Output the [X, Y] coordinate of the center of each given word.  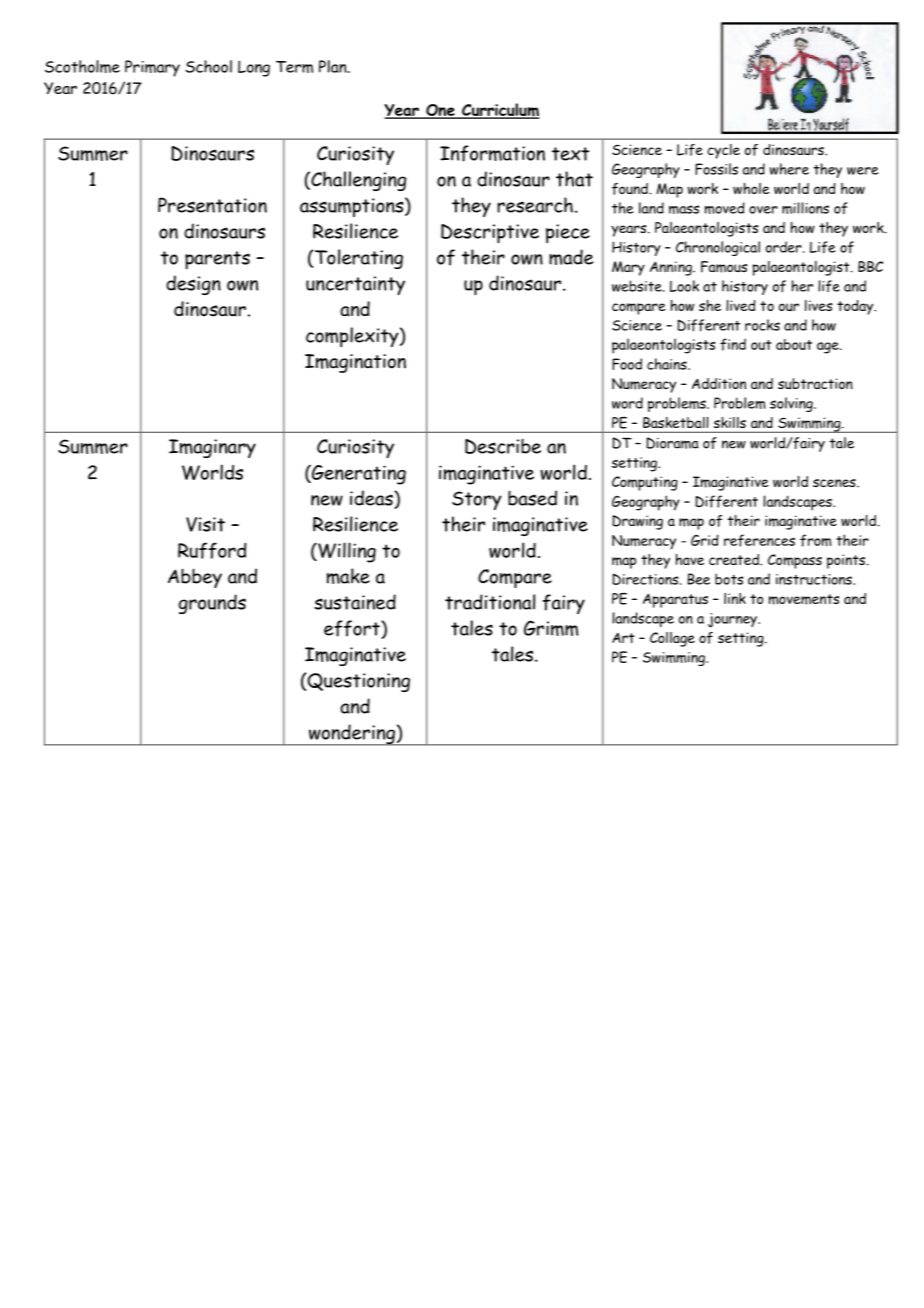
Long [254, 68]
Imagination [355, 363]
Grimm [551, 628]
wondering [352, 735]
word [627, 403]
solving [792, 404]
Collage [672, 639]
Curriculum [500, 111]
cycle [723, 151]
